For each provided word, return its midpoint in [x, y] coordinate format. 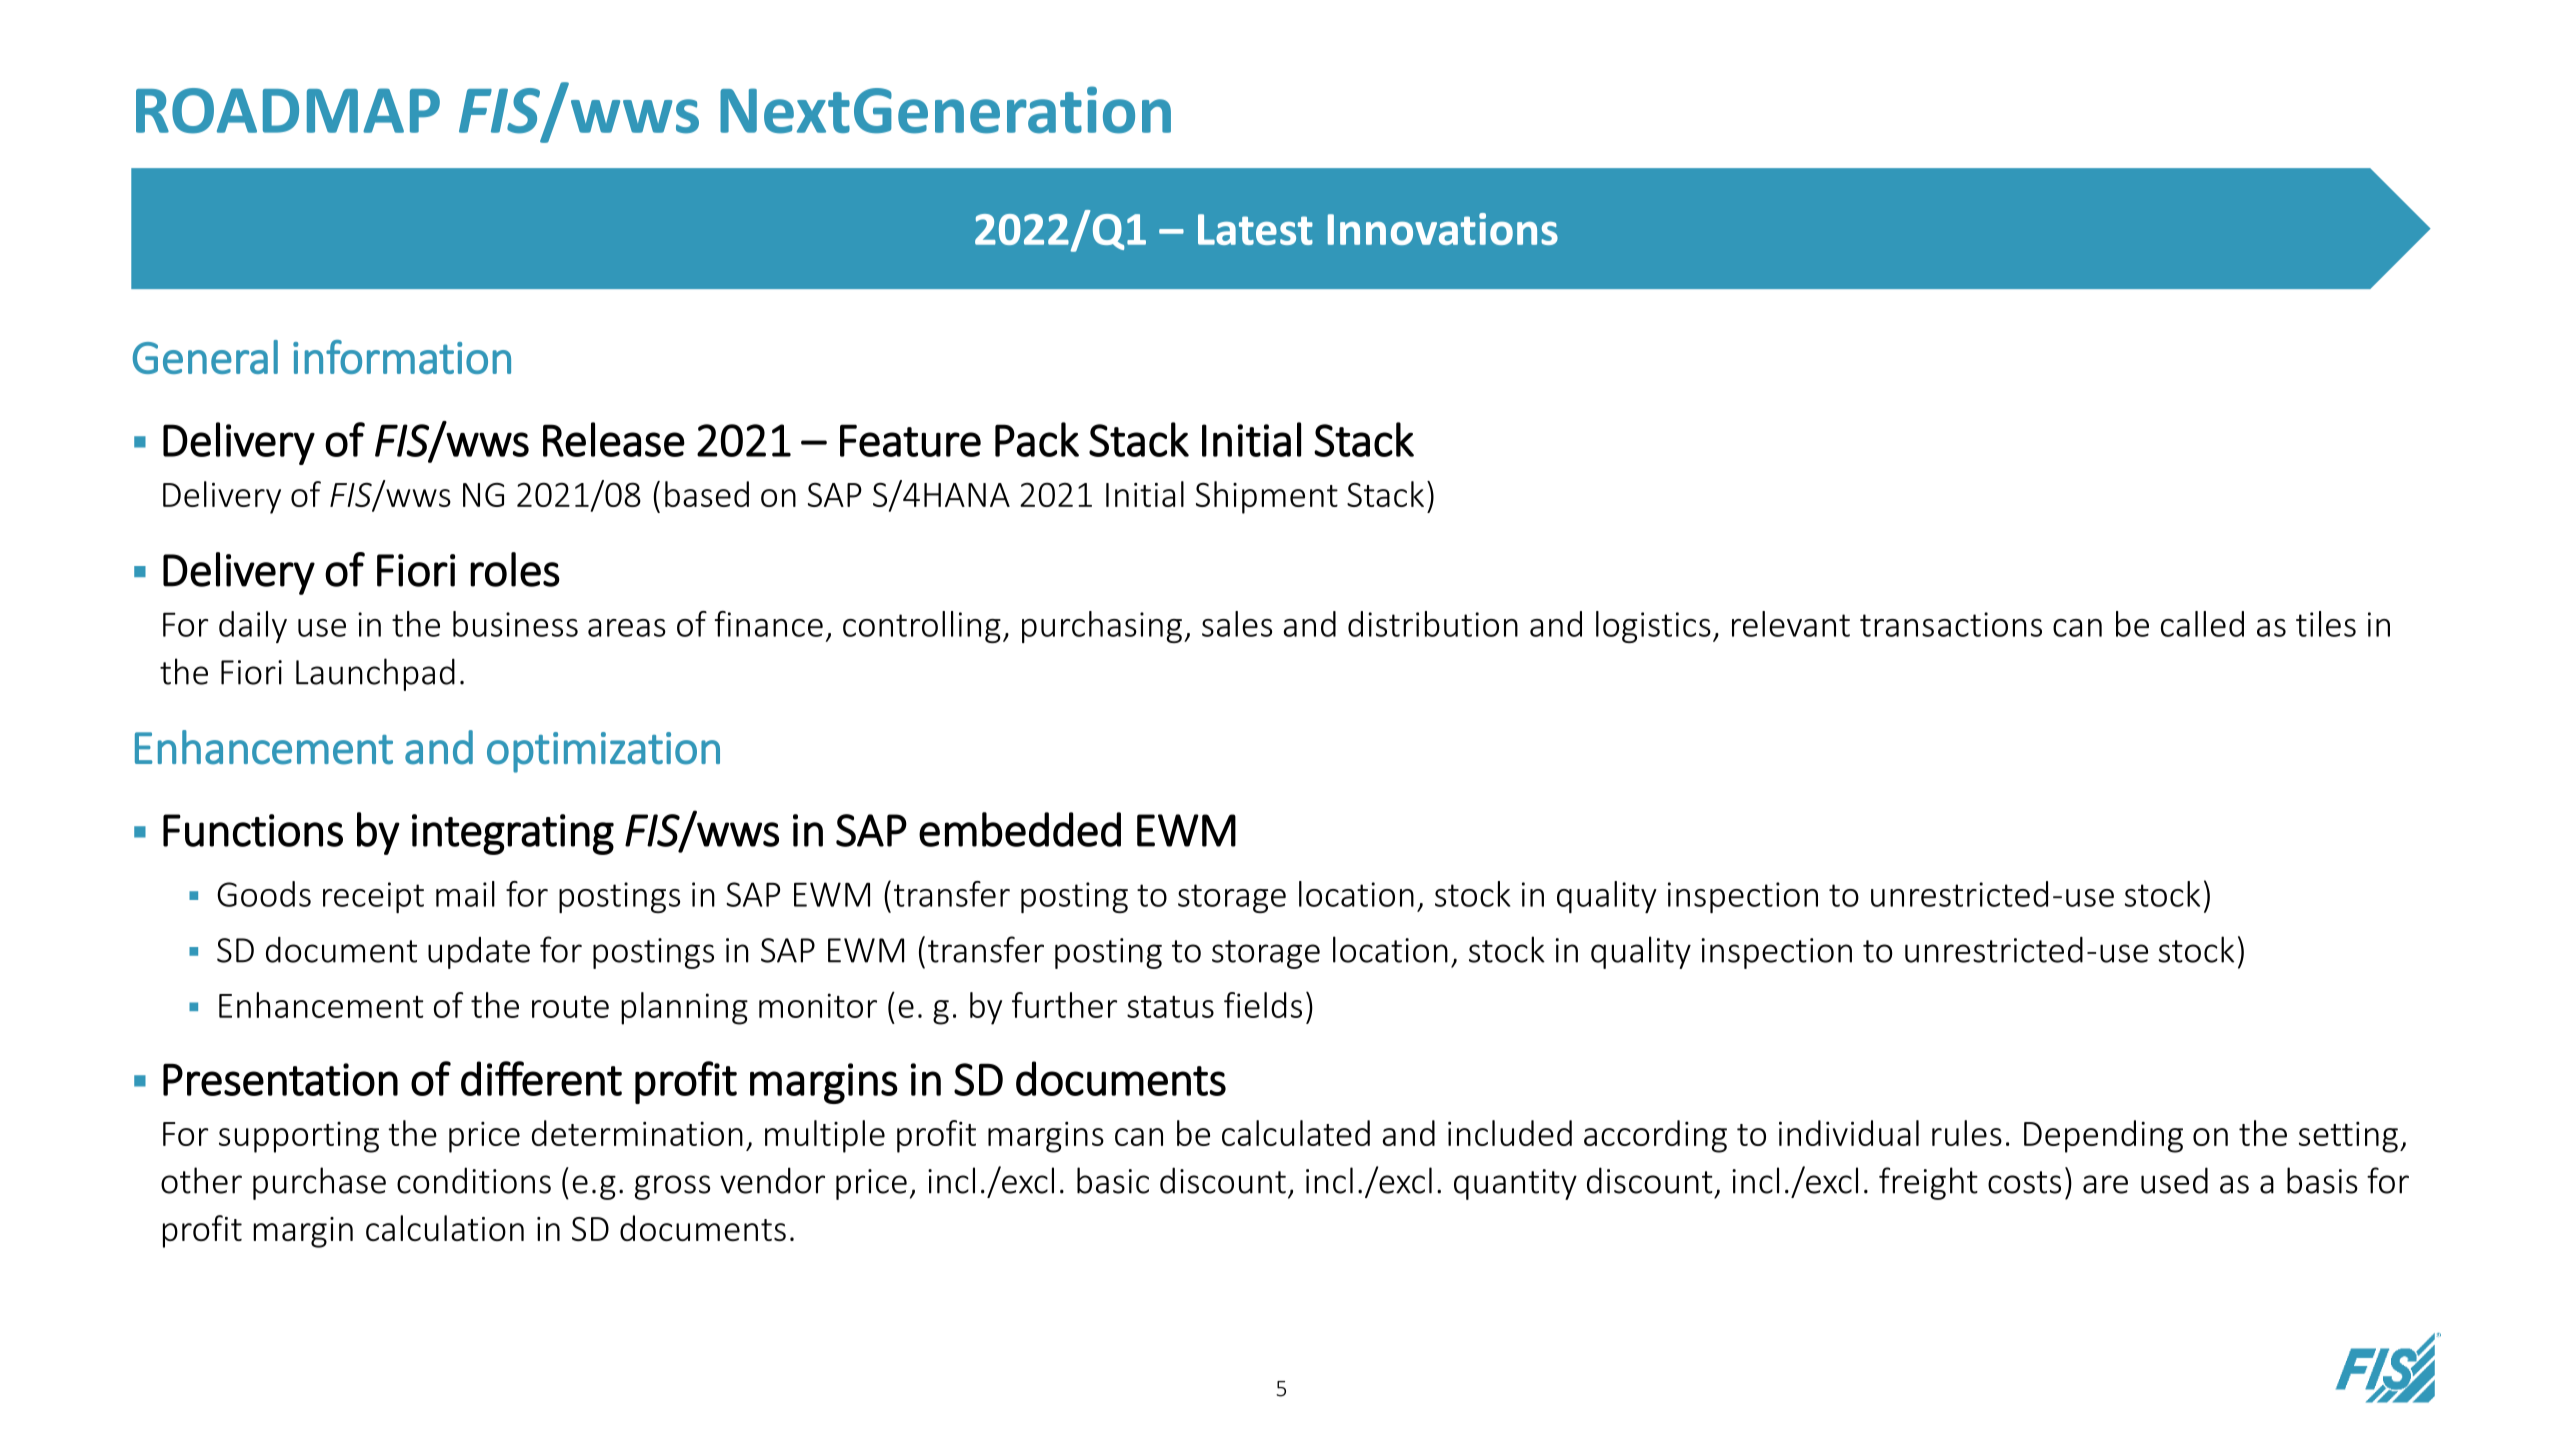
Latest [1255, 229]
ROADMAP [288, 111]
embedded [1020, 829]
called [2202, 624]
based [707, 494]
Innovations [1443, 229]
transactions [1951, 624]
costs [2024, 1182]
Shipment [1267, 497]
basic [1113, 1180]
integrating [513, 834]
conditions [474, 1180]
